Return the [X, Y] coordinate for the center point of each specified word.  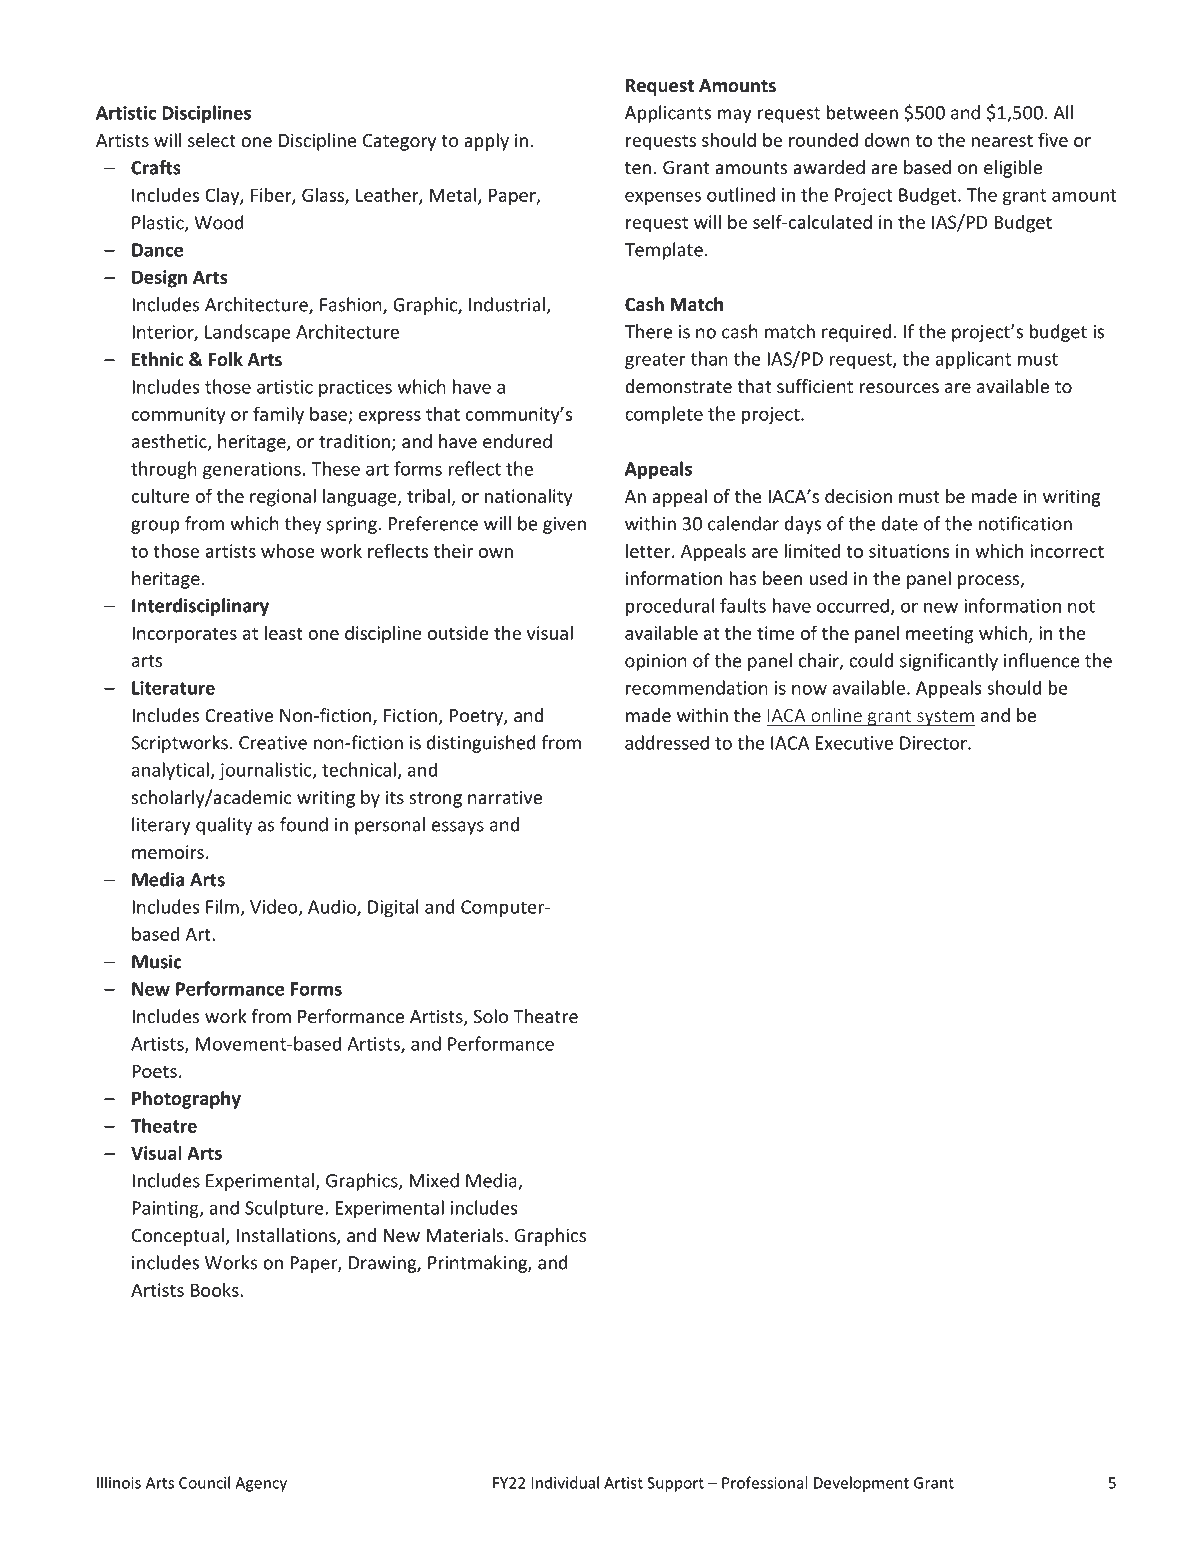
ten [638, 168]
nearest [1002, 140]
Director [934, 743]
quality [224, 826]
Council [204, 1482]
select [212, 140]
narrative [505, 797]
